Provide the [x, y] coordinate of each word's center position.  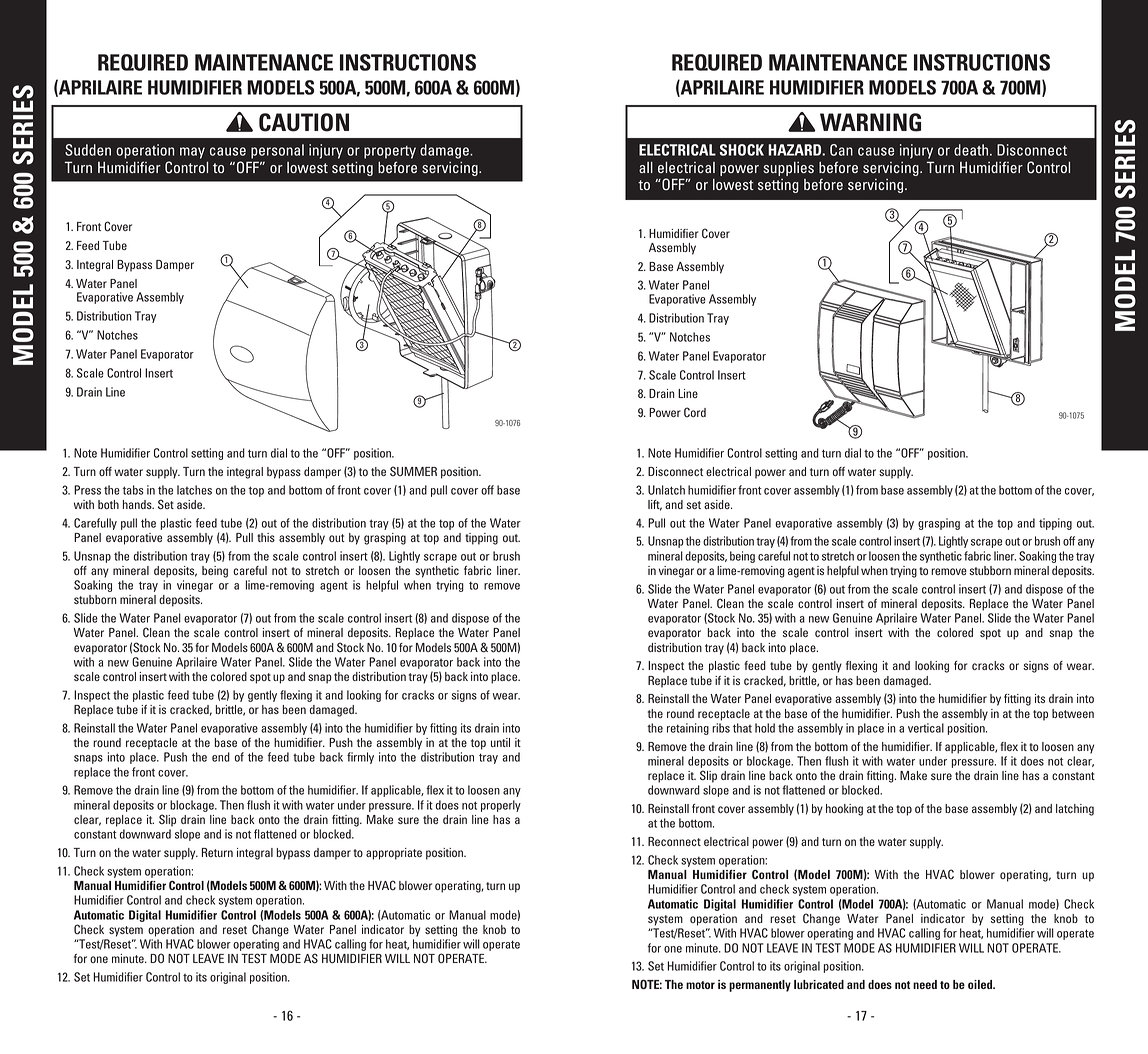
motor [700, 985]
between [1073, 713]
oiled [981, 984]
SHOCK [742, 150]
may [192, 153]
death [972, 150]
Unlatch [666, 490]
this [266, 537]
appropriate [394, 854]
